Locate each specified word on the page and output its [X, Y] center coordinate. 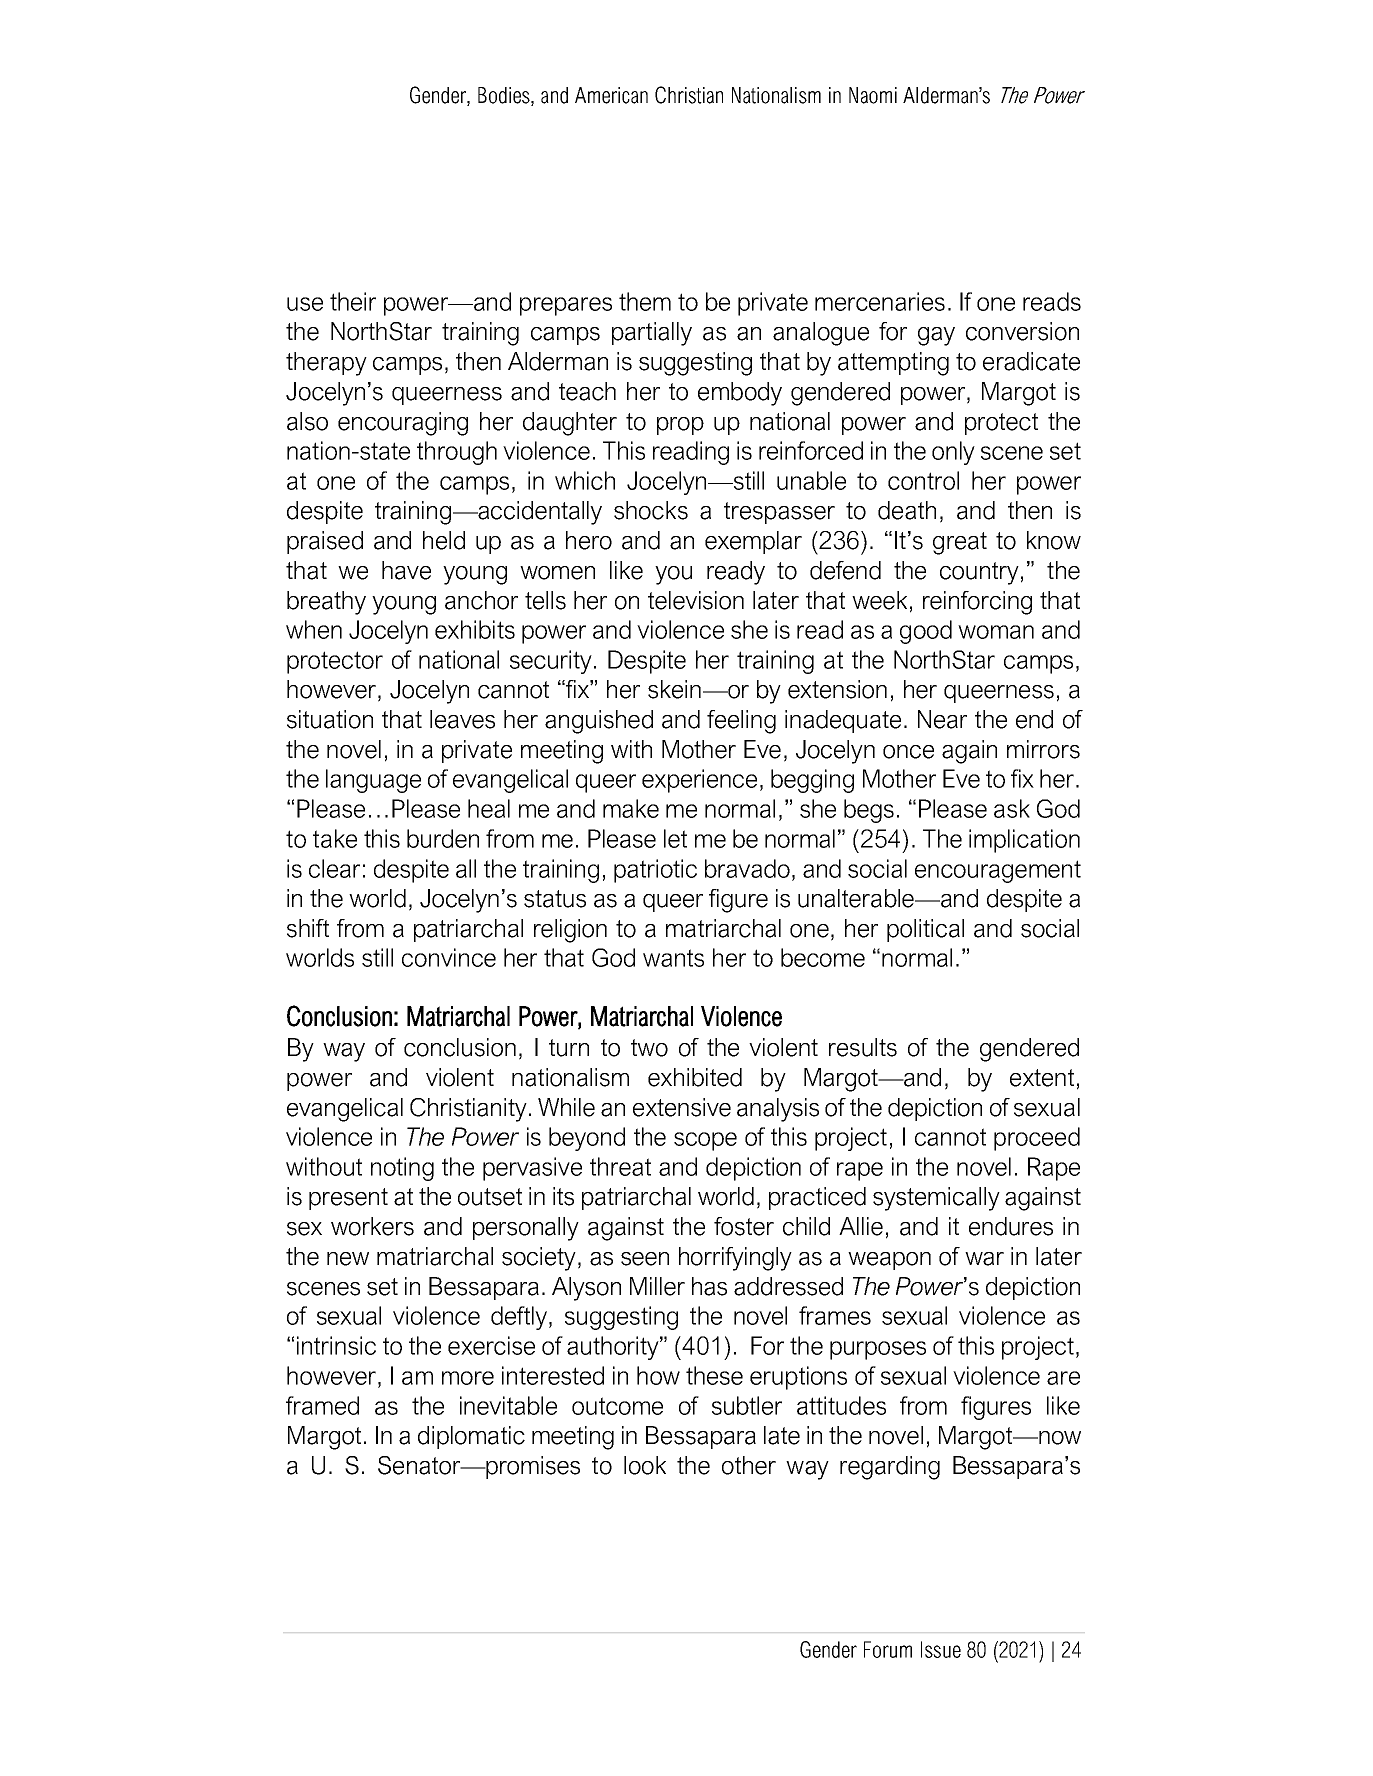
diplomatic [471, 1437]
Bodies [505, 96]
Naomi [873, 95]
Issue [941, 1649]
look [645, 1465]
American [611, 95]
